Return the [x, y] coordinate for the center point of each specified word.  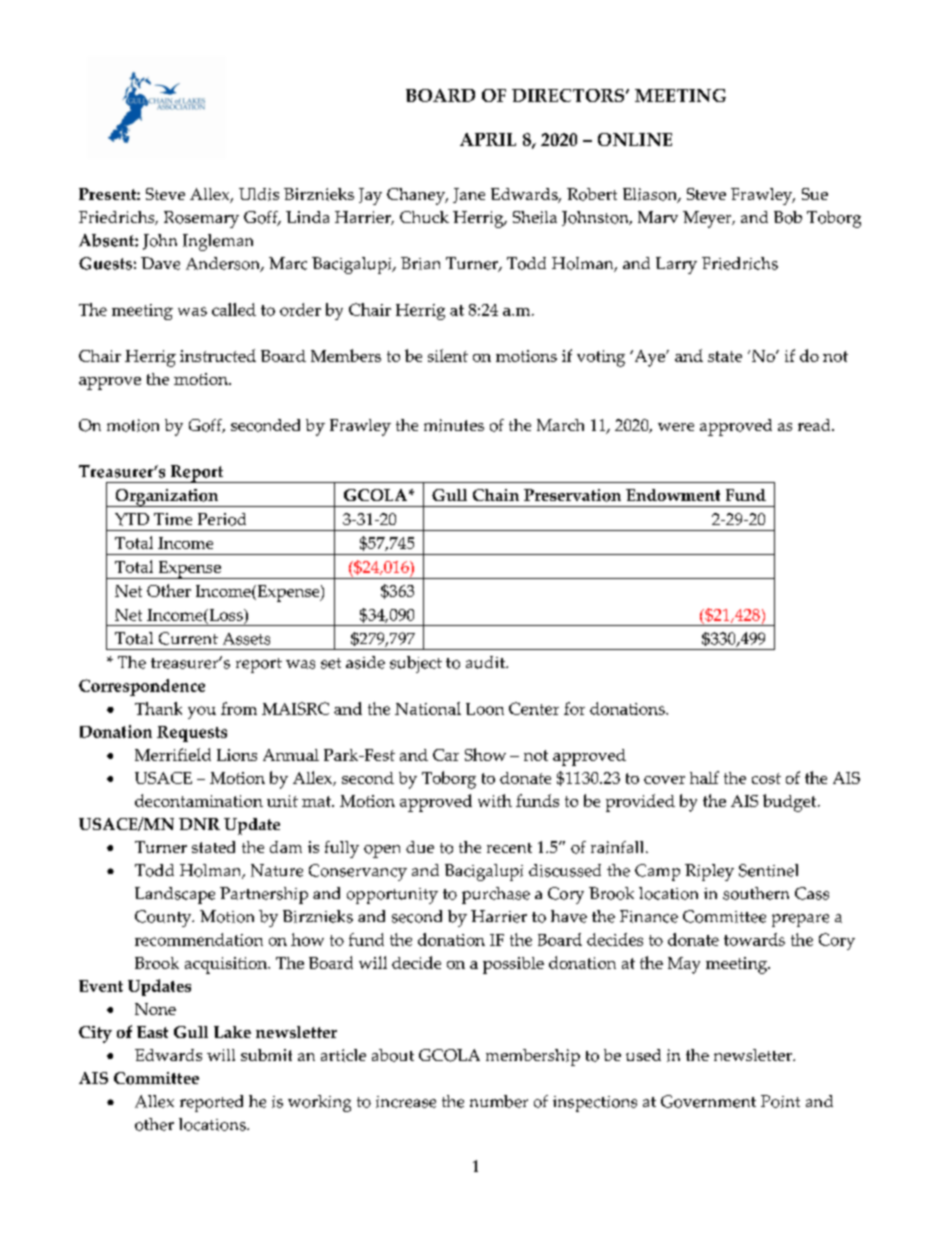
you [202, 712]
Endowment [673, 495]
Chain [496, 495]
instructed [218, 355]
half [704, 777]
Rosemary [201, 219]
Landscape [175, 895]
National [428, 708]
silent [448, 355]
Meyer [708, 219]
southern [756, 893]
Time [173, 519]
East [152, 1032]
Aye [649, 358]
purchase [496, 895]
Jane [469, 195]
